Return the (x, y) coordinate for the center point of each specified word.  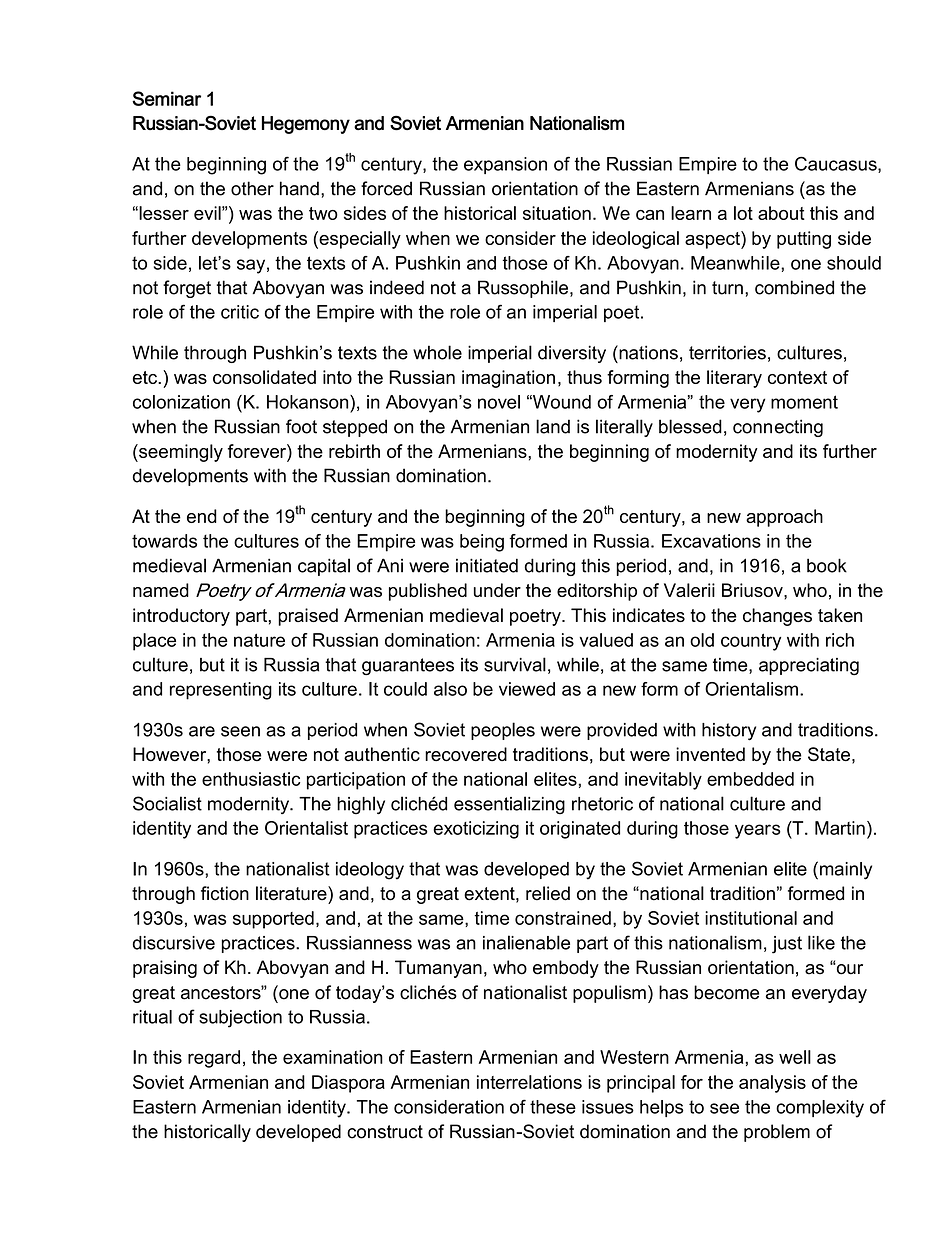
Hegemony (306, 125)
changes (777, 617)
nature (259, 640)
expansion (505, 165)
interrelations (529, 1082)
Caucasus (837, 164)
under (497, 590)
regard (214, 1059)
